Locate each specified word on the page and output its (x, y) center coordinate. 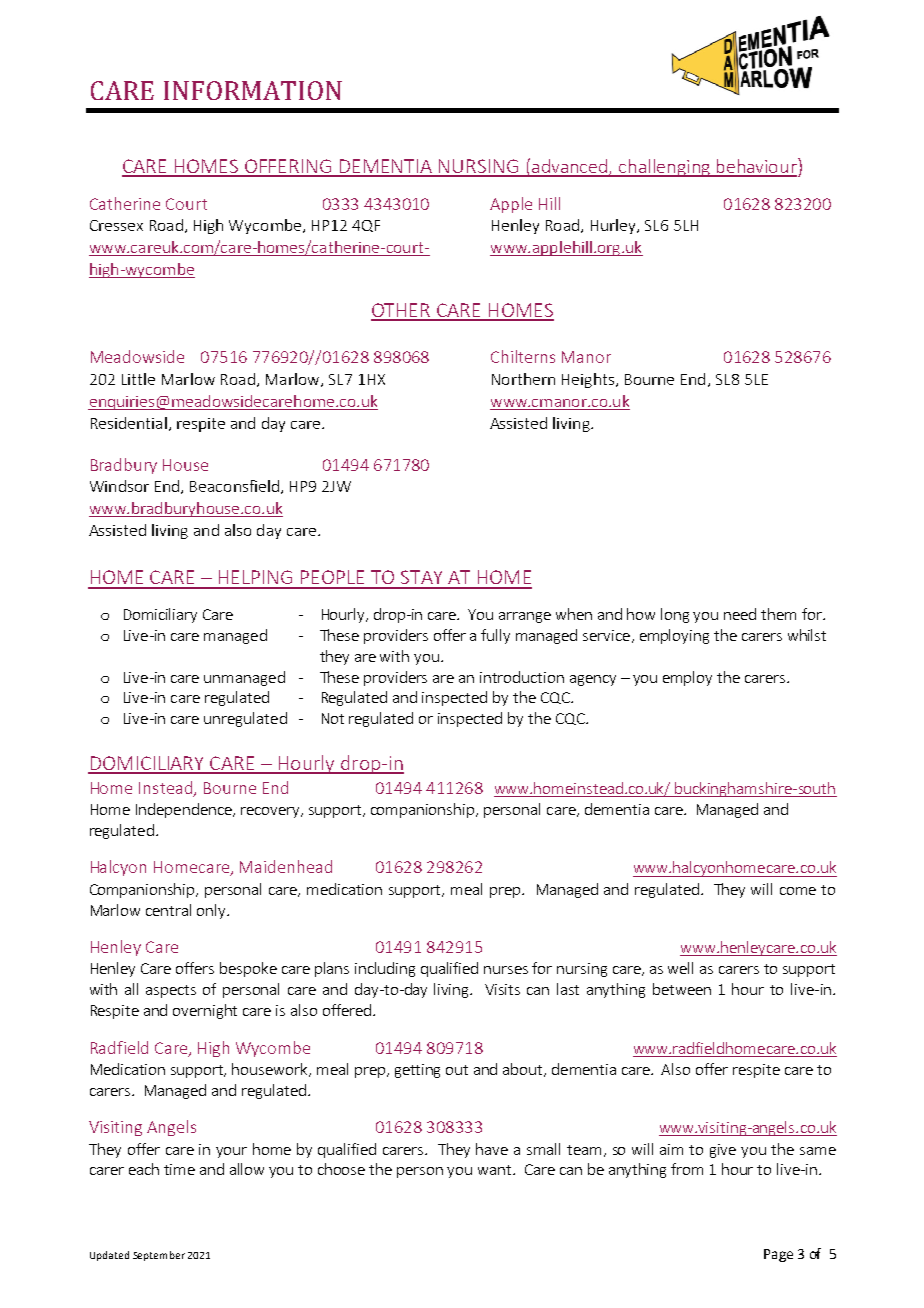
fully (495, 636)
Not (333, 718)
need (740, 614)
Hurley (614, 226)
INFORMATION (253, 90)
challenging (664, 168)
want (496, 1170)
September (159, 1256)
